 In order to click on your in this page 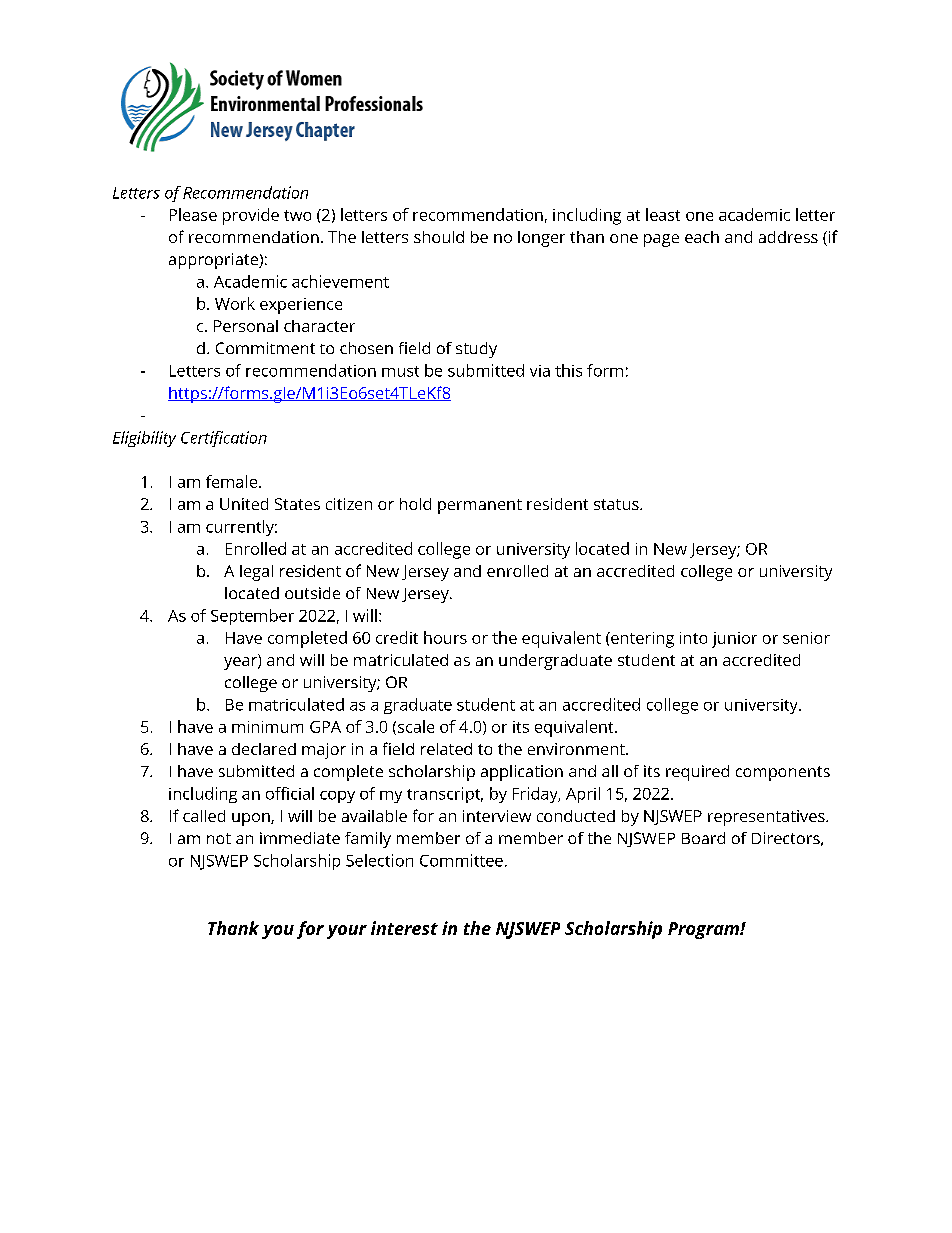, I will do `click(347, 932)`.
